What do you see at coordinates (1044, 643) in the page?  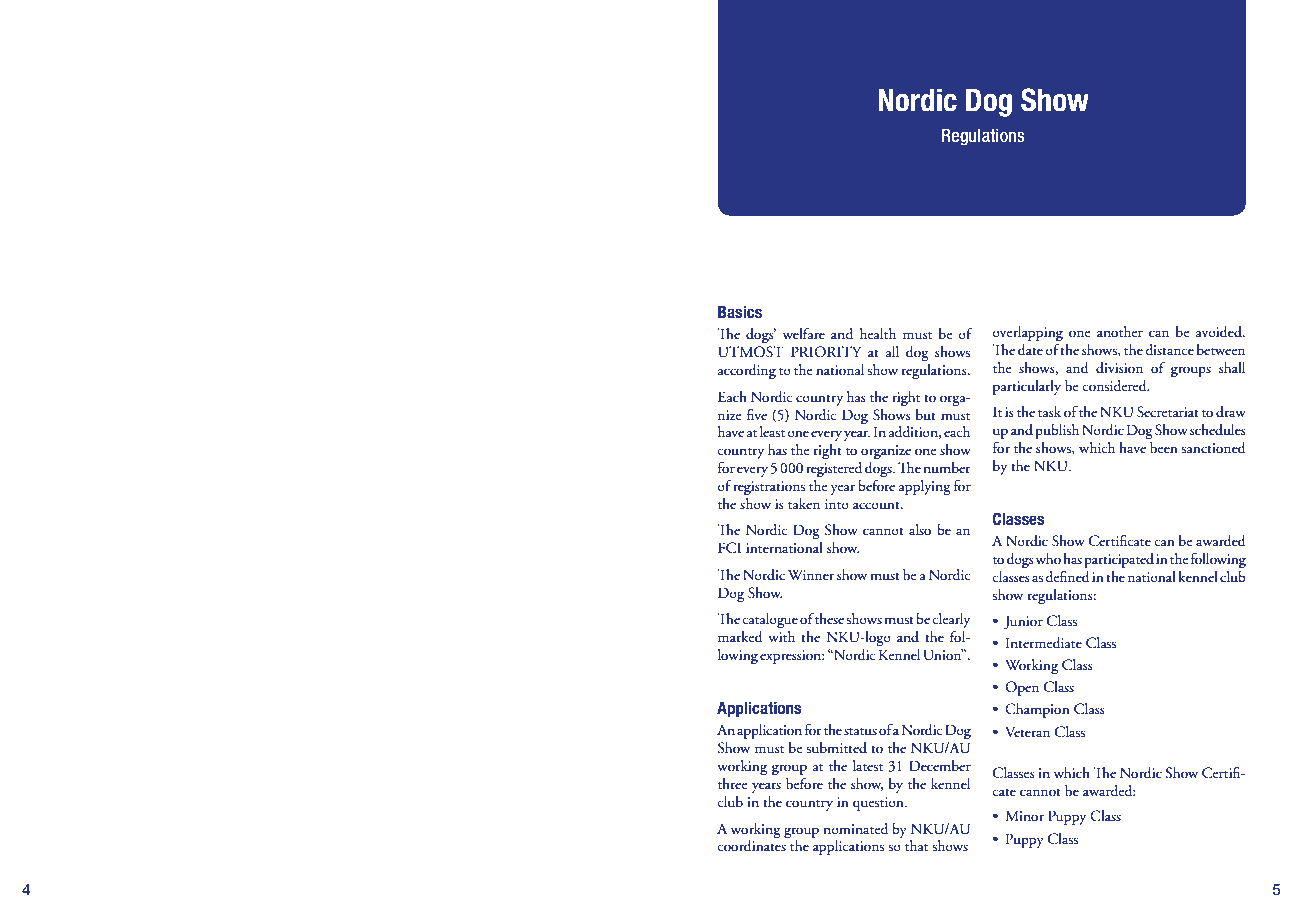 I see `Intermediate` at bounding box center [1044, 643].
